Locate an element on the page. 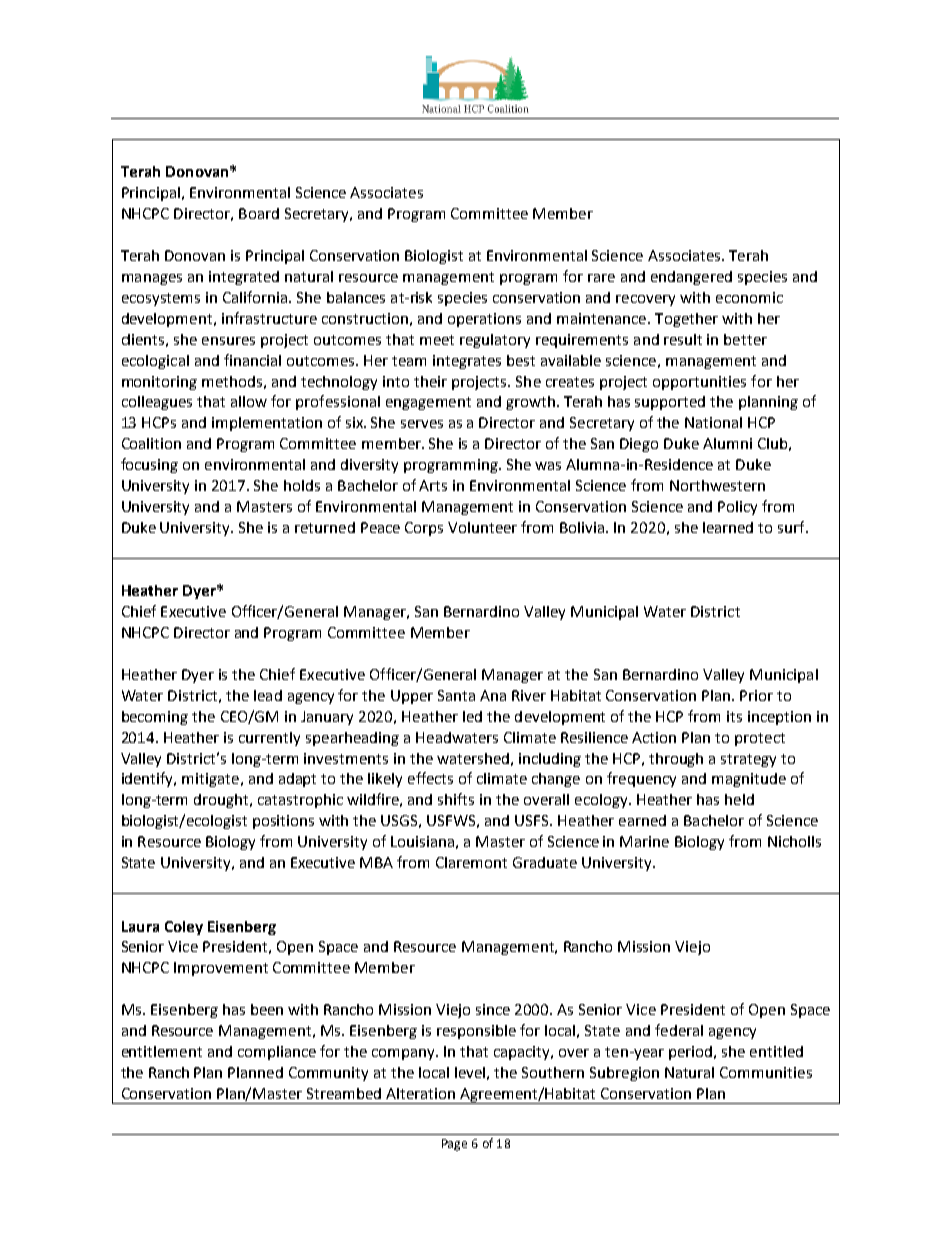  operations is located at coordinates (484, 320).
